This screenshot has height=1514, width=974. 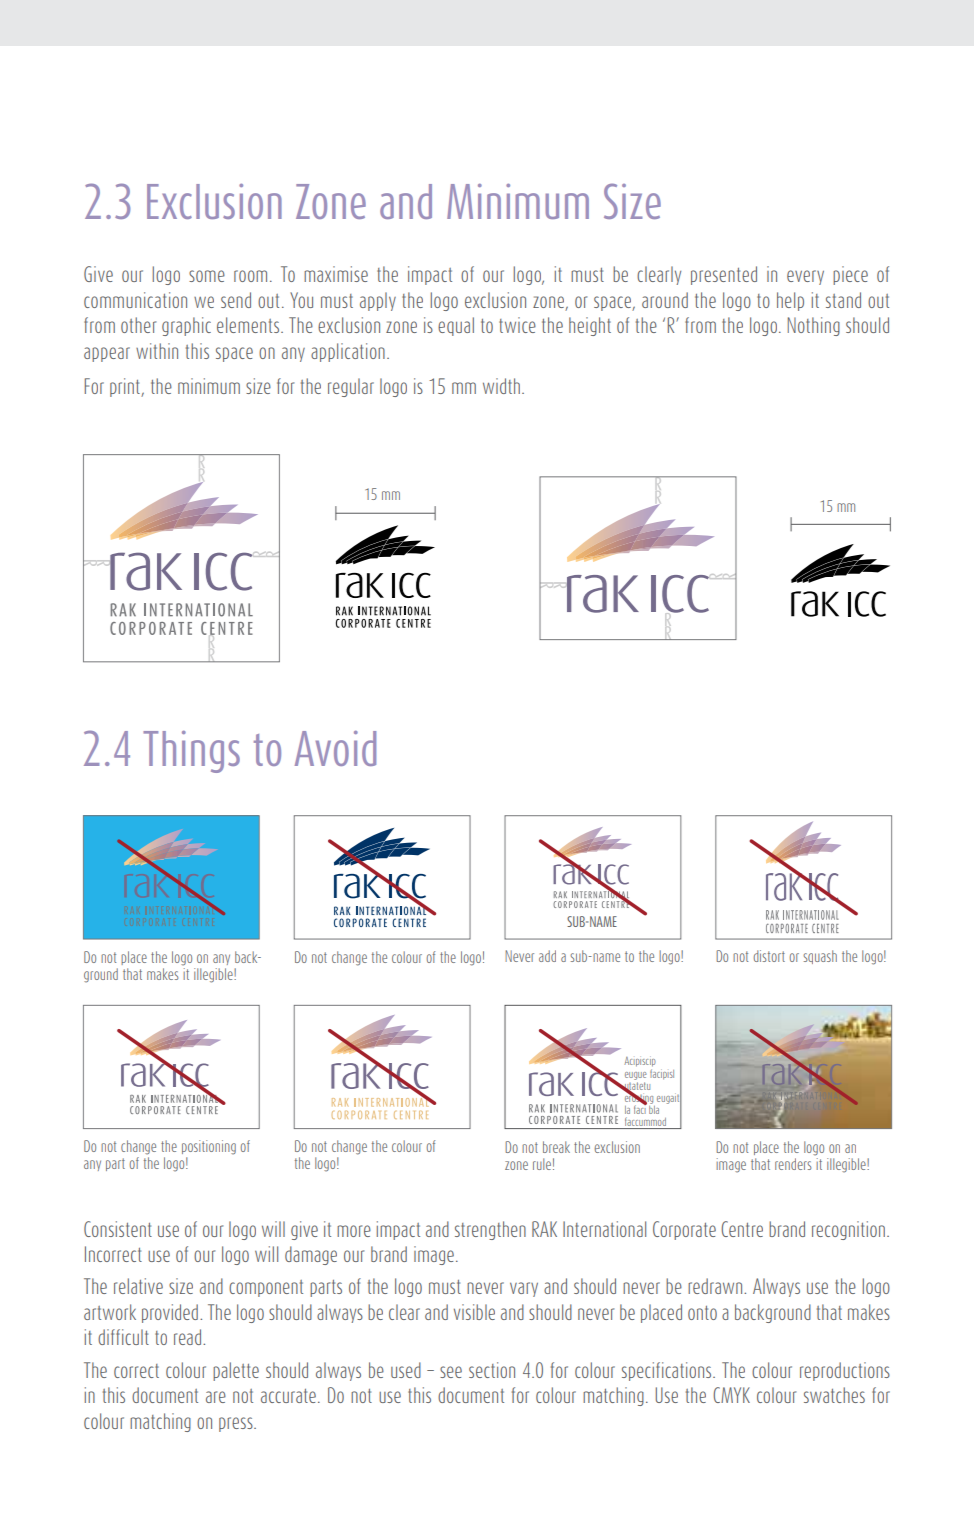 What do you see at coordinates (769, 956) in the screenshot?
I see `distort` at bounding box center [769, 956].
